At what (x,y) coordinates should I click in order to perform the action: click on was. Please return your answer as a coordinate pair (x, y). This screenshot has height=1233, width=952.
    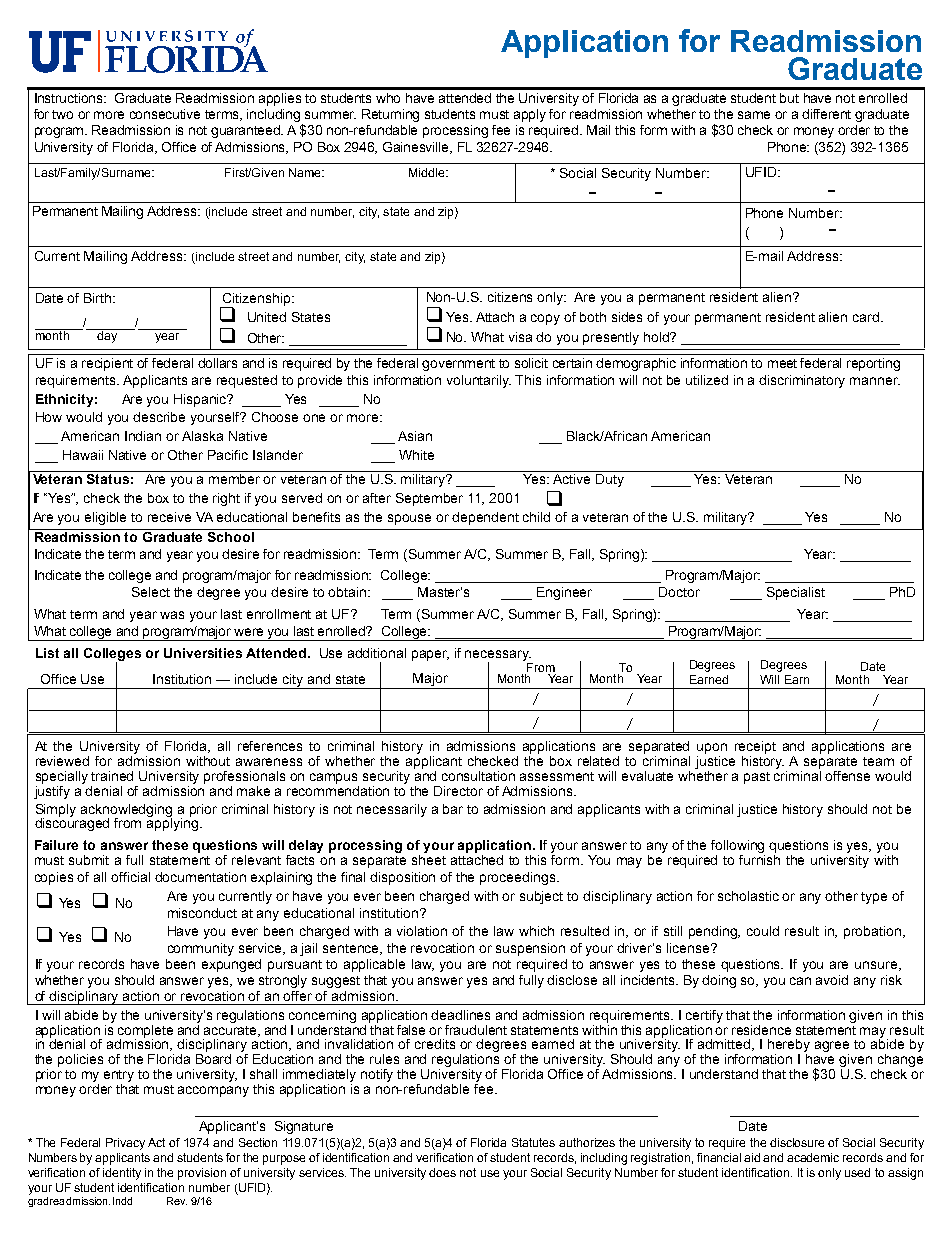
    Looking at the image, I should click on (172, 615).
